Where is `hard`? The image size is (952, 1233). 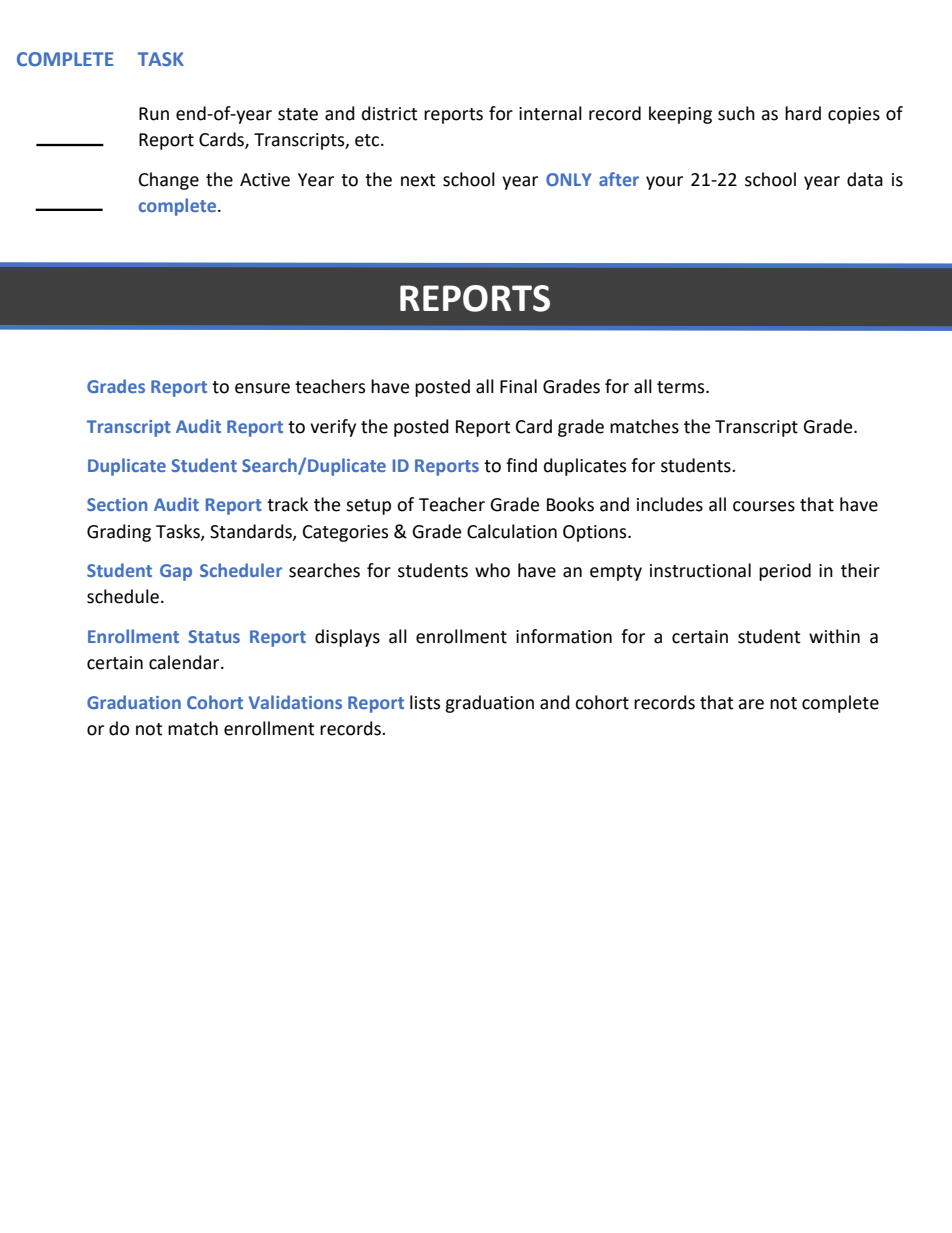 hard is located at coordinates (803, 113).
